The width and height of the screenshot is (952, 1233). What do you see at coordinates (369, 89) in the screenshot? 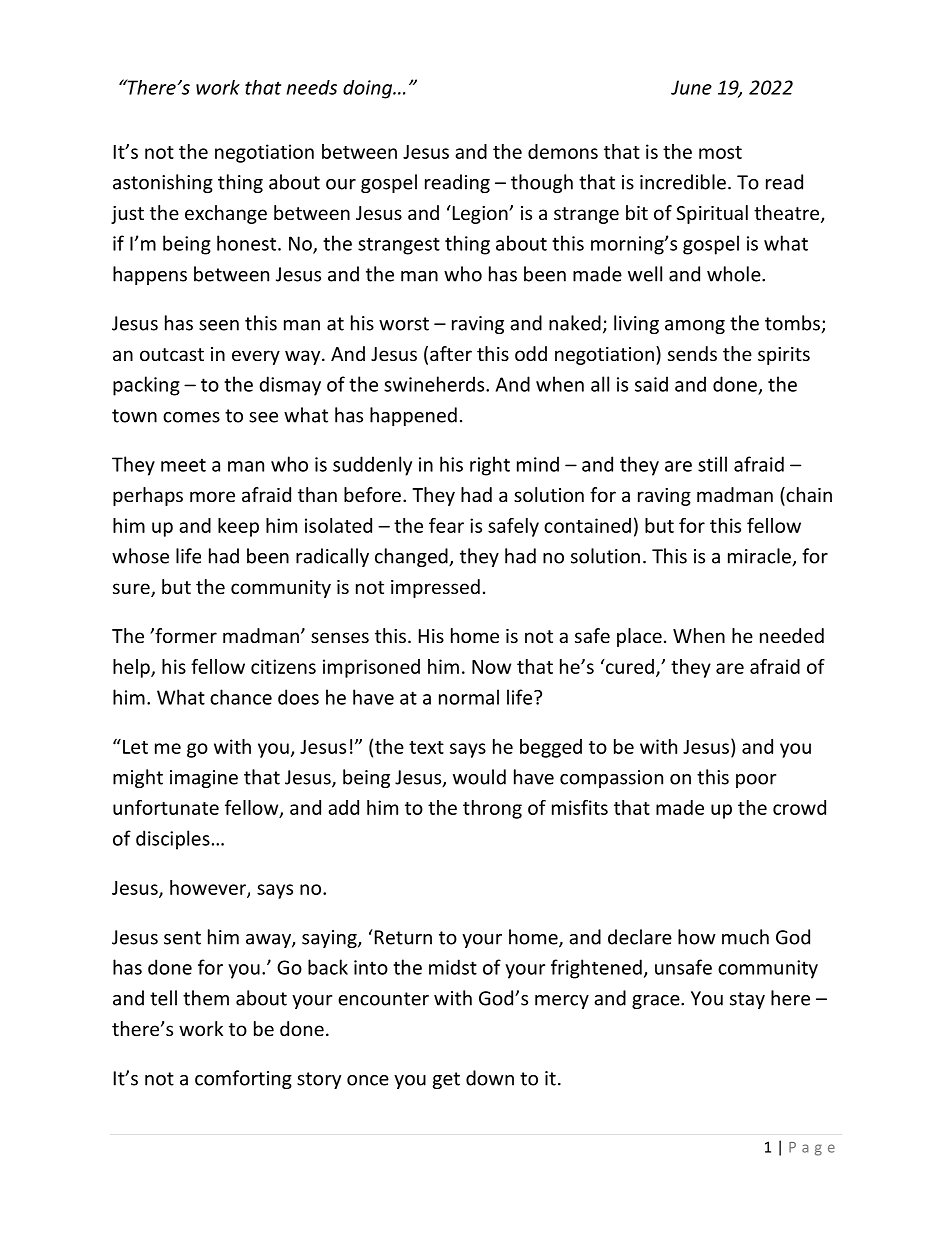
I see `doing` at bounding box center [369, 89].
